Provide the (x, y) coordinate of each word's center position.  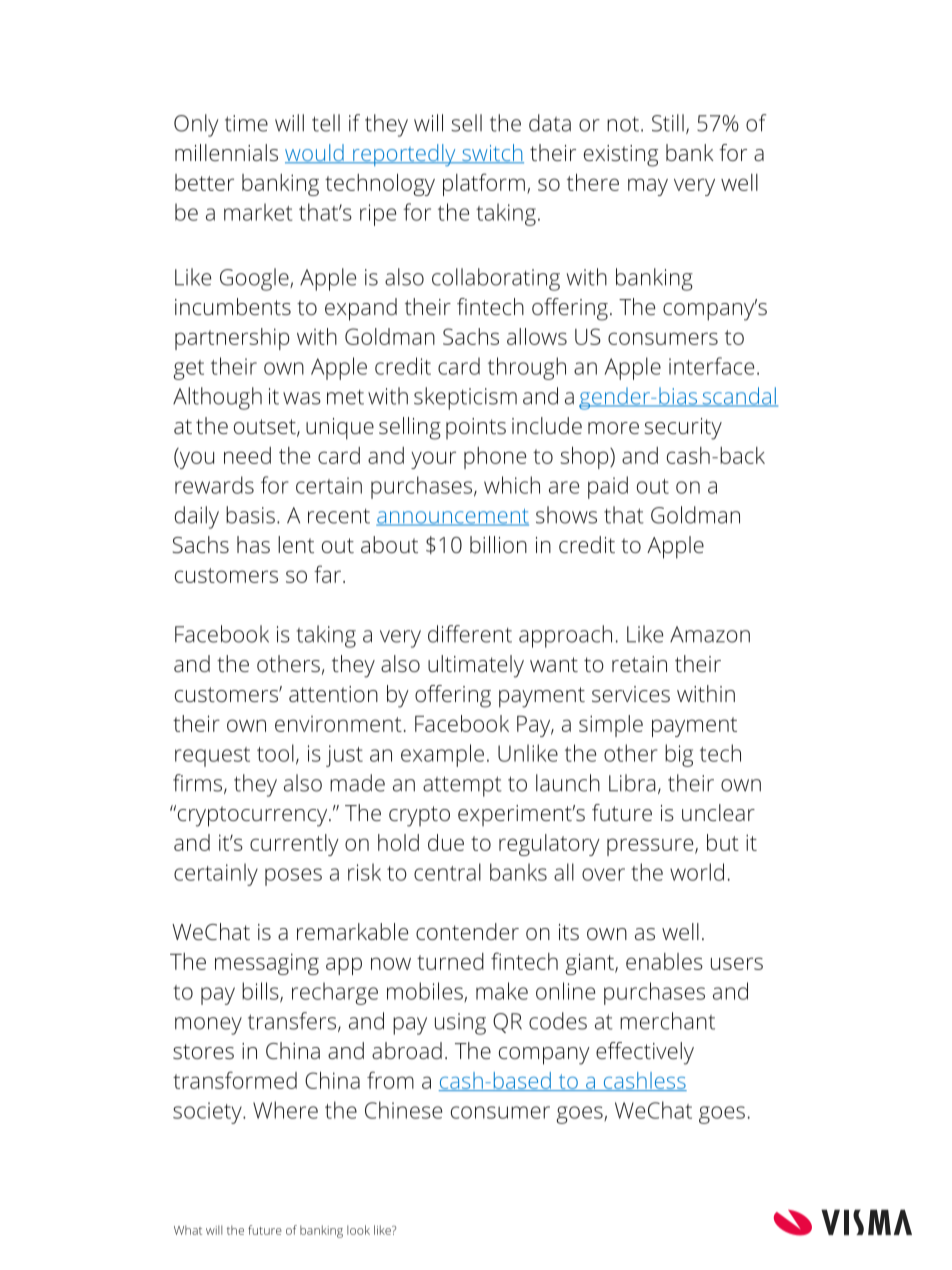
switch (492, 154)
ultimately (476, 666)
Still (668, 123)
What (188, 1230)
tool (275, 753)
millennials (226, 152)
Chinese (403, 1110)
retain (639, 664)
